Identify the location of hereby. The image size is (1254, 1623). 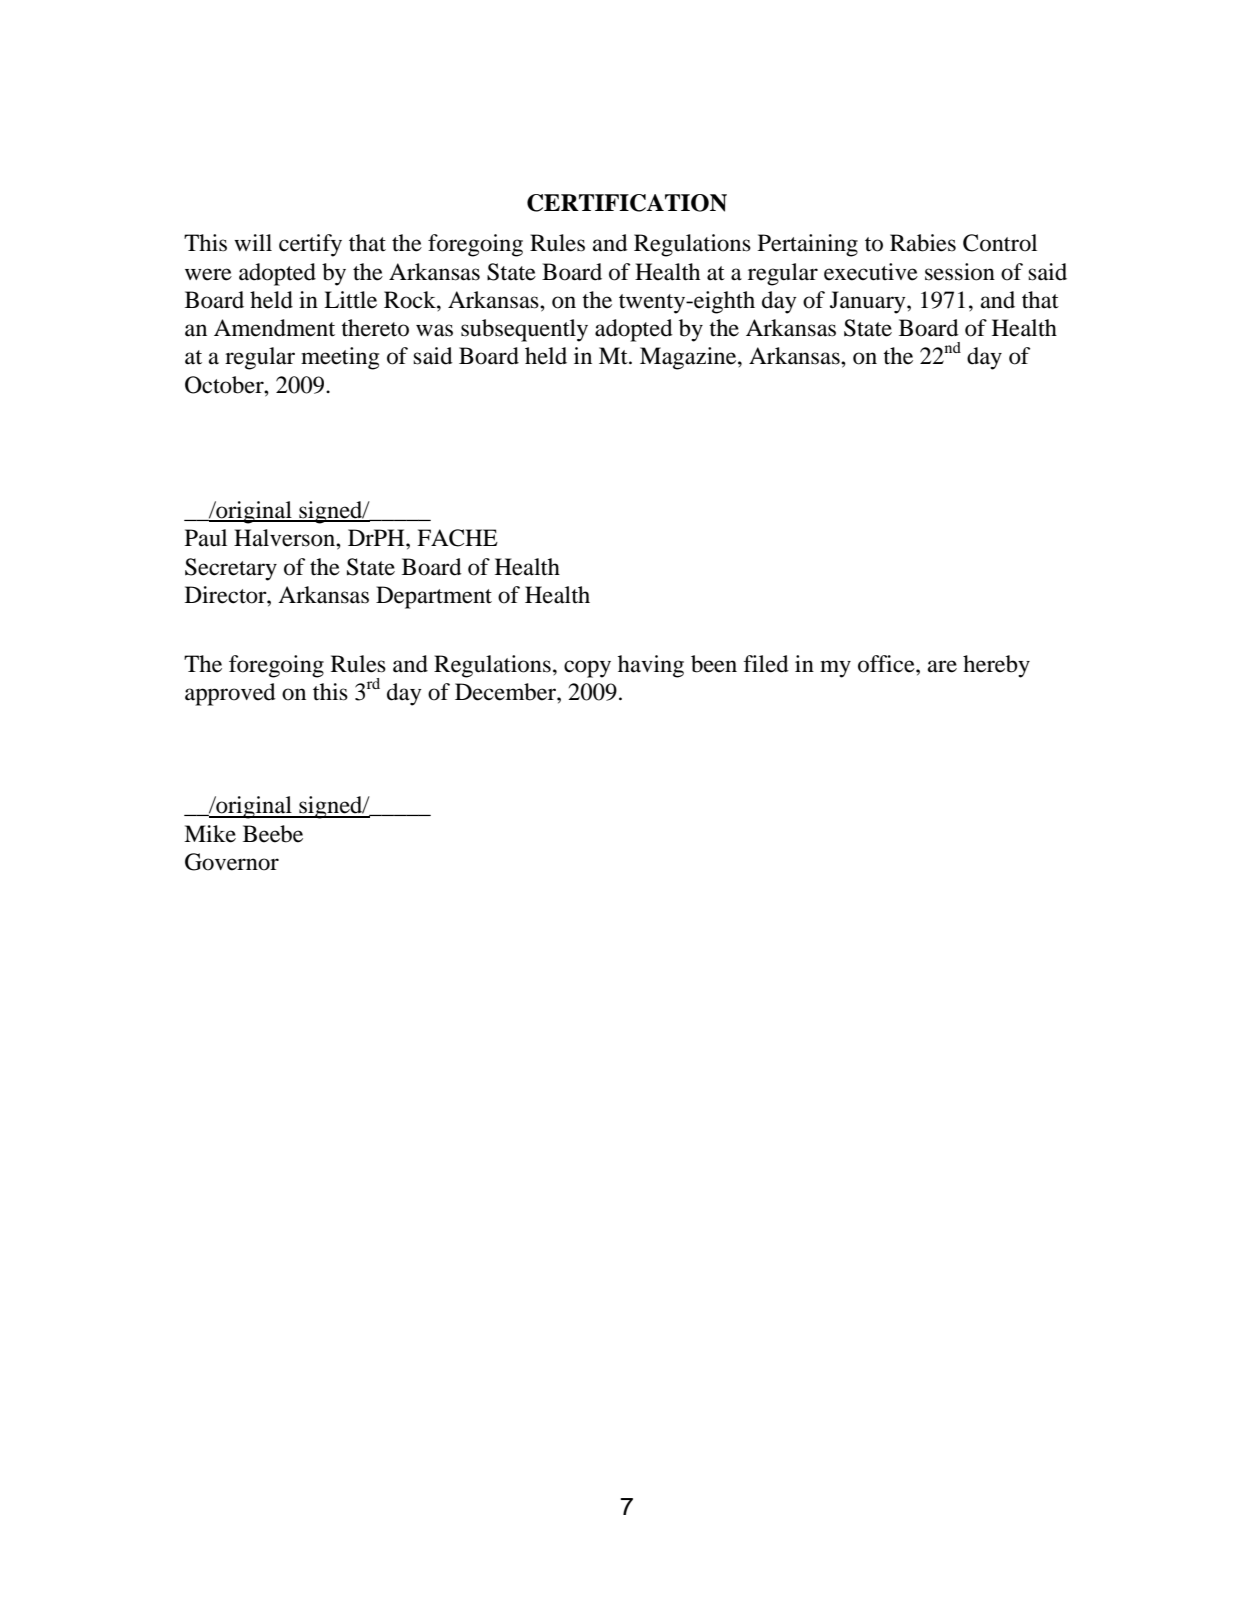
(996, 666).
